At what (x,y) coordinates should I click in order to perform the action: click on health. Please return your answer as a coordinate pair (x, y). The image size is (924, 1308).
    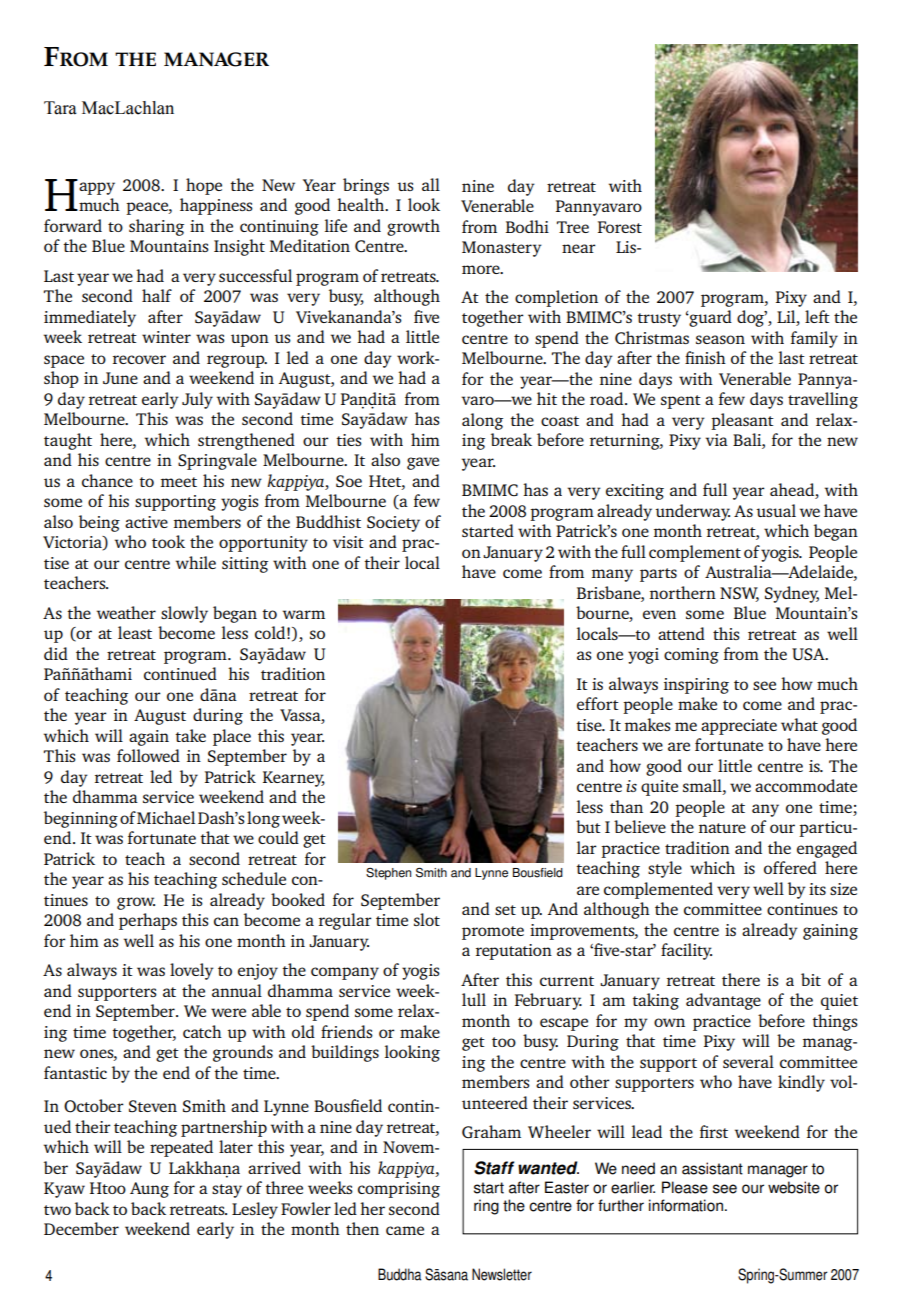
    Looking at the image, I should click on (362, 204).
